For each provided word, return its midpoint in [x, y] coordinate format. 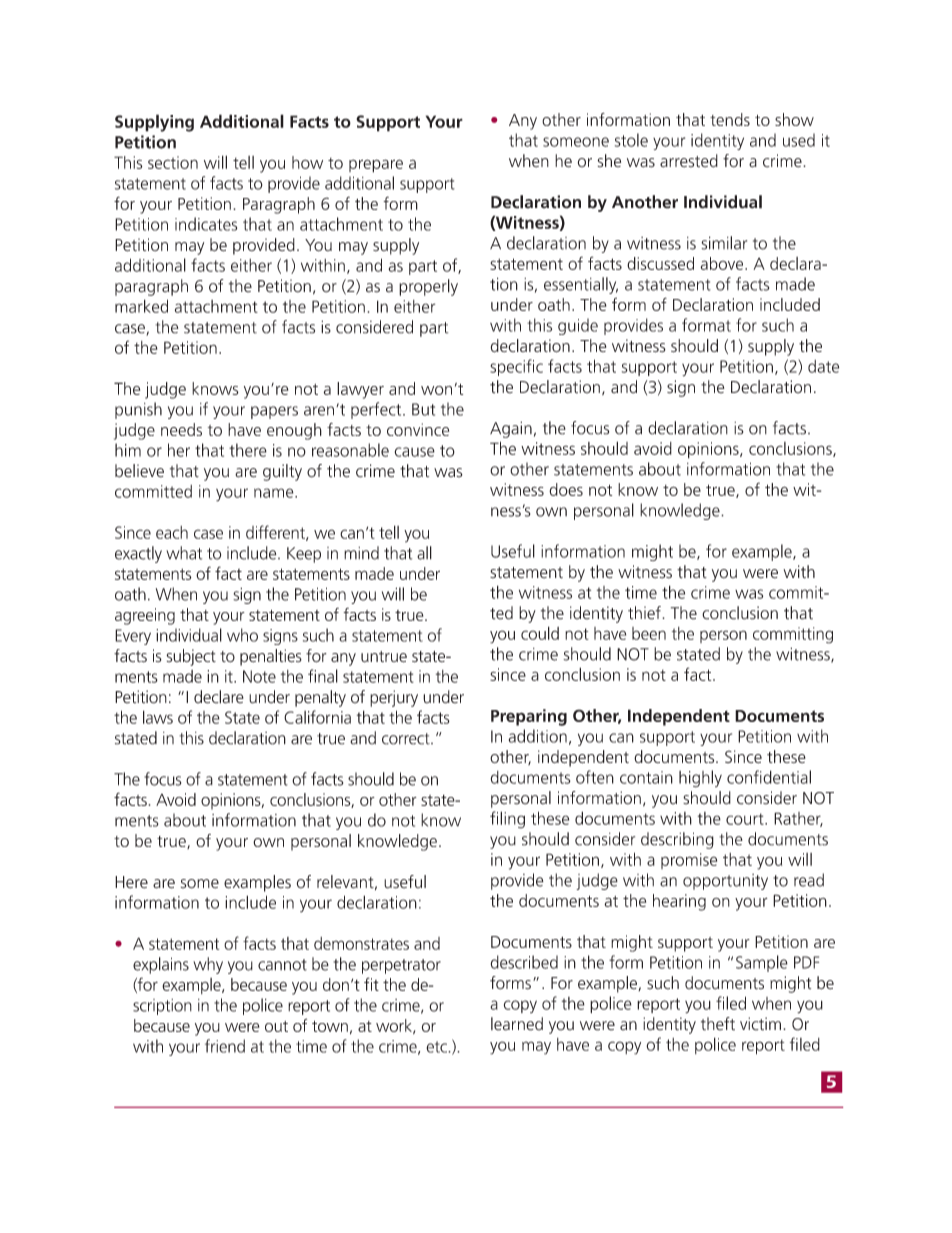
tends [730, 119]
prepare [376, 166]
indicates [206, 224]
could [540, 633]
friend [225, 1046]
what [184, 553]
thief [645, 613]
